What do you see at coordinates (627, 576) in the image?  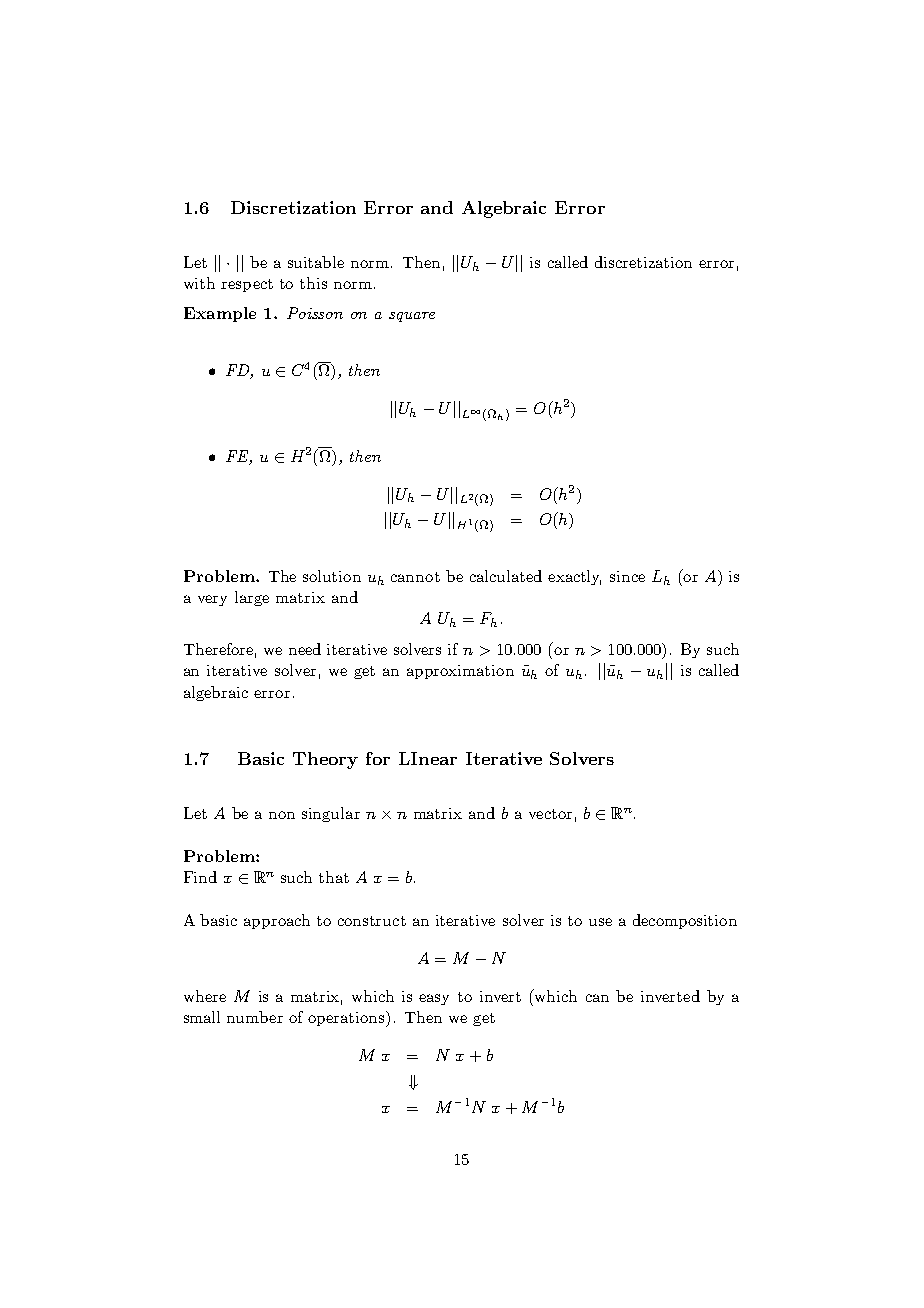 I see `since` at bounding box center [627, 576].
